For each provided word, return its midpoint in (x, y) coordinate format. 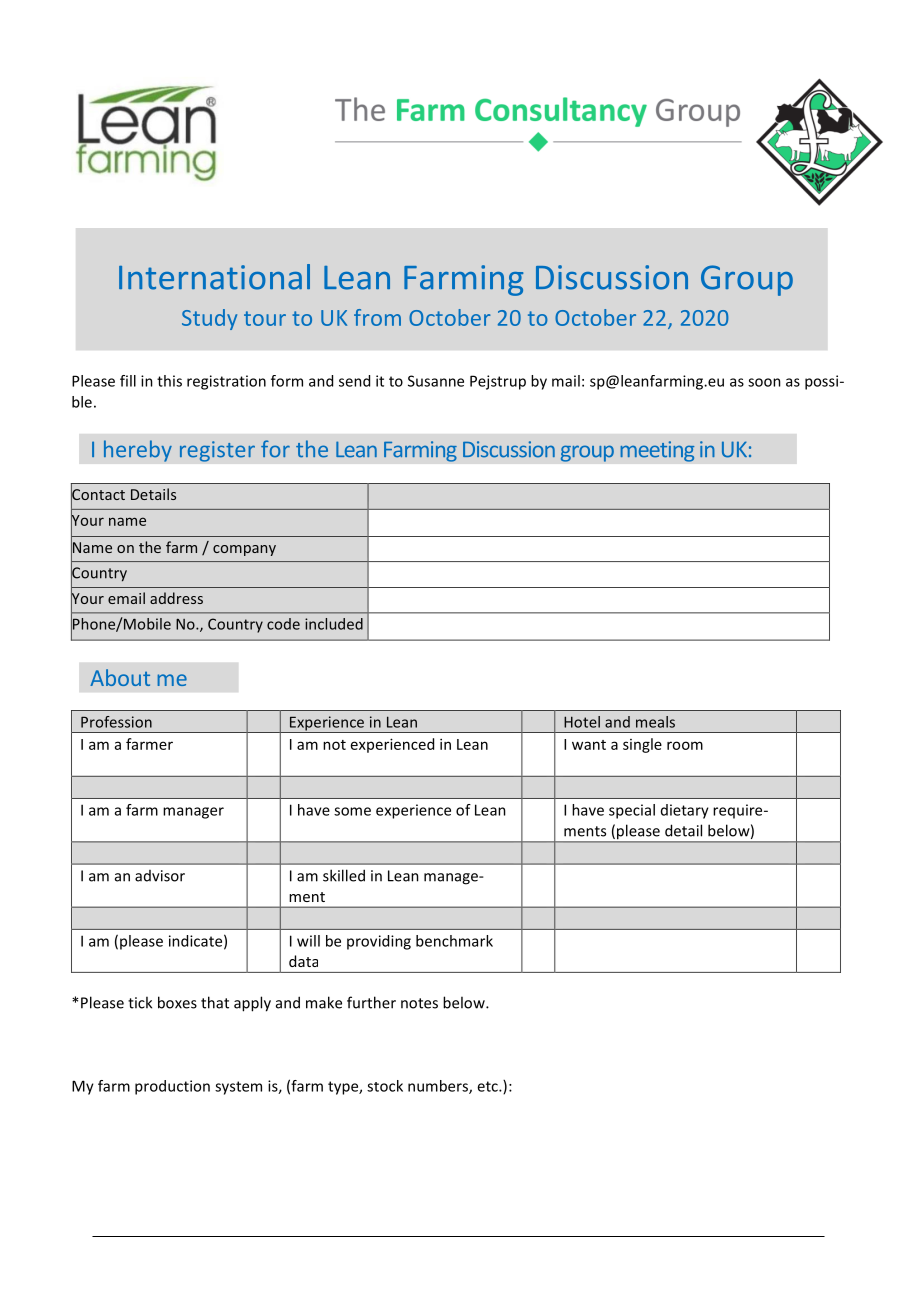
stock (385, 1086)
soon (764, 382)
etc (488, 1086)
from (377, 317)
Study (209, 319)
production (172, 1087)
